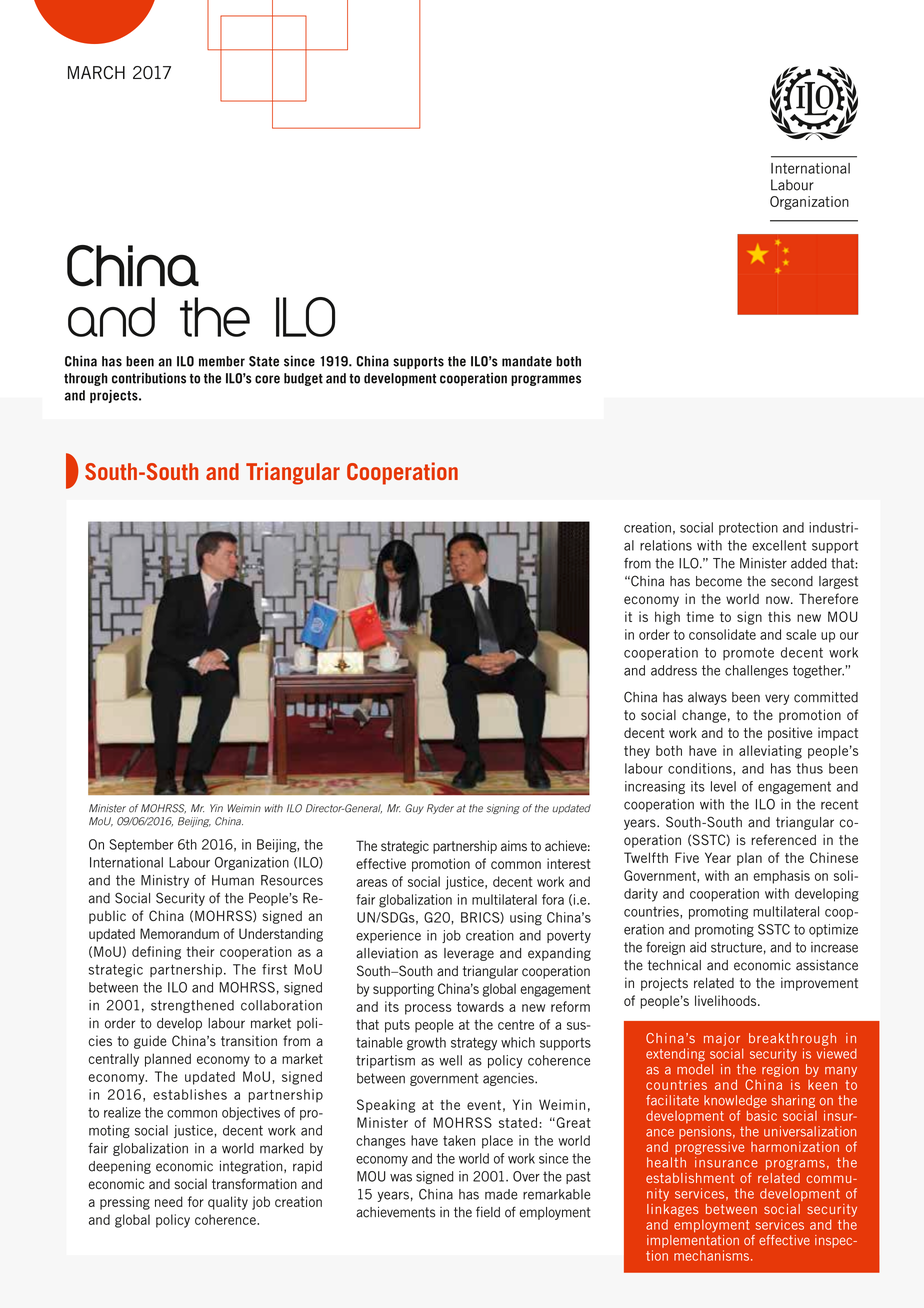 The height and width of the image is (1308, 924). Describe the element at coordinates (169, 1201) in the image. I see `need` at that location.
